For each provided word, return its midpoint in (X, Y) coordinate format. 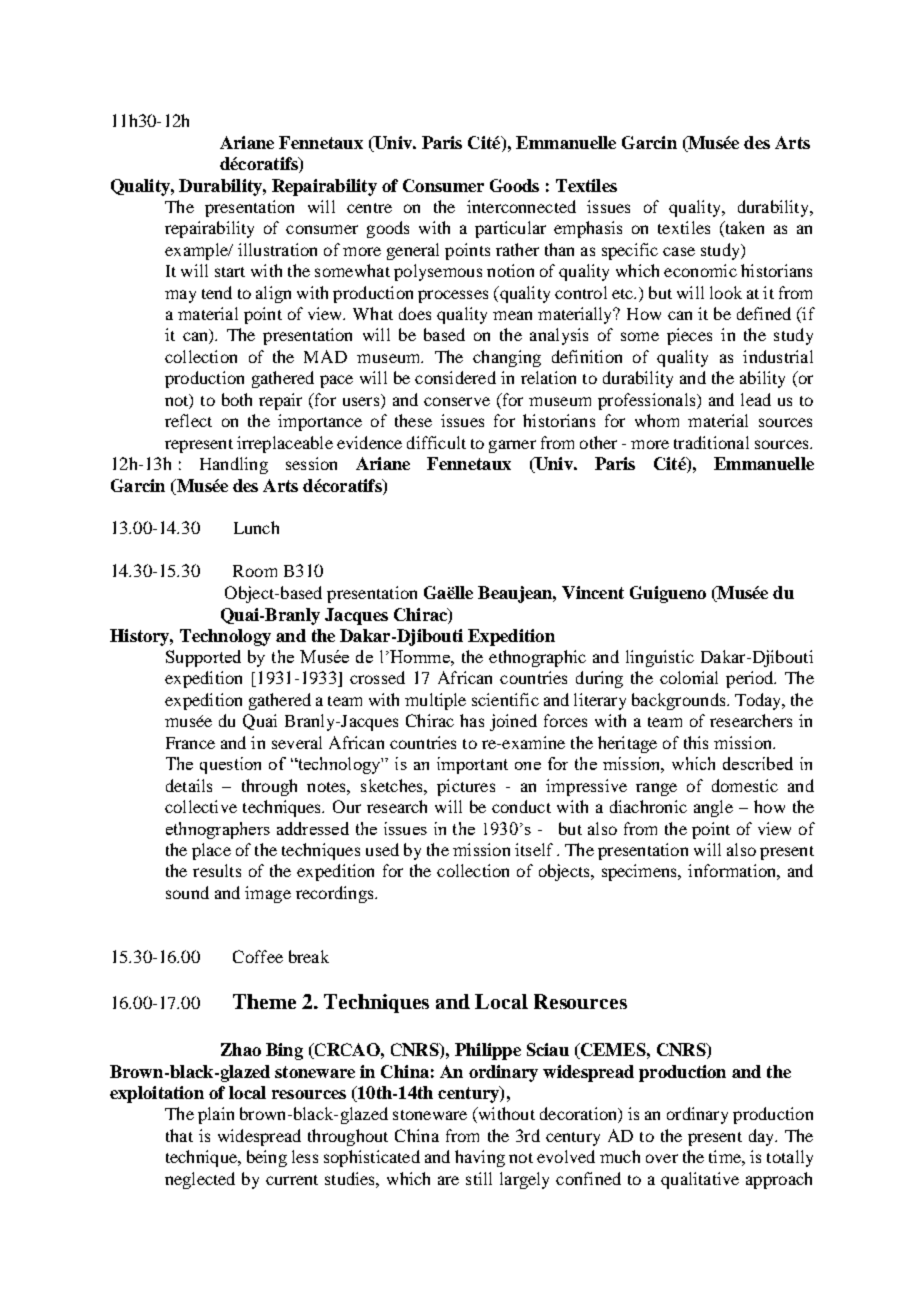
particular (510, 229)
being (267, 1158)
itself (534, 849)
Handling (234, 465)
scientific (505, 699)
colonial (689, 677)
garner (512, 446)
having (480, 1158)
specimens (641, 872)
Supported (203, 658)
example (197, 251)
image (268, 894)
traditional (711, 442)
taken (743, 229)
